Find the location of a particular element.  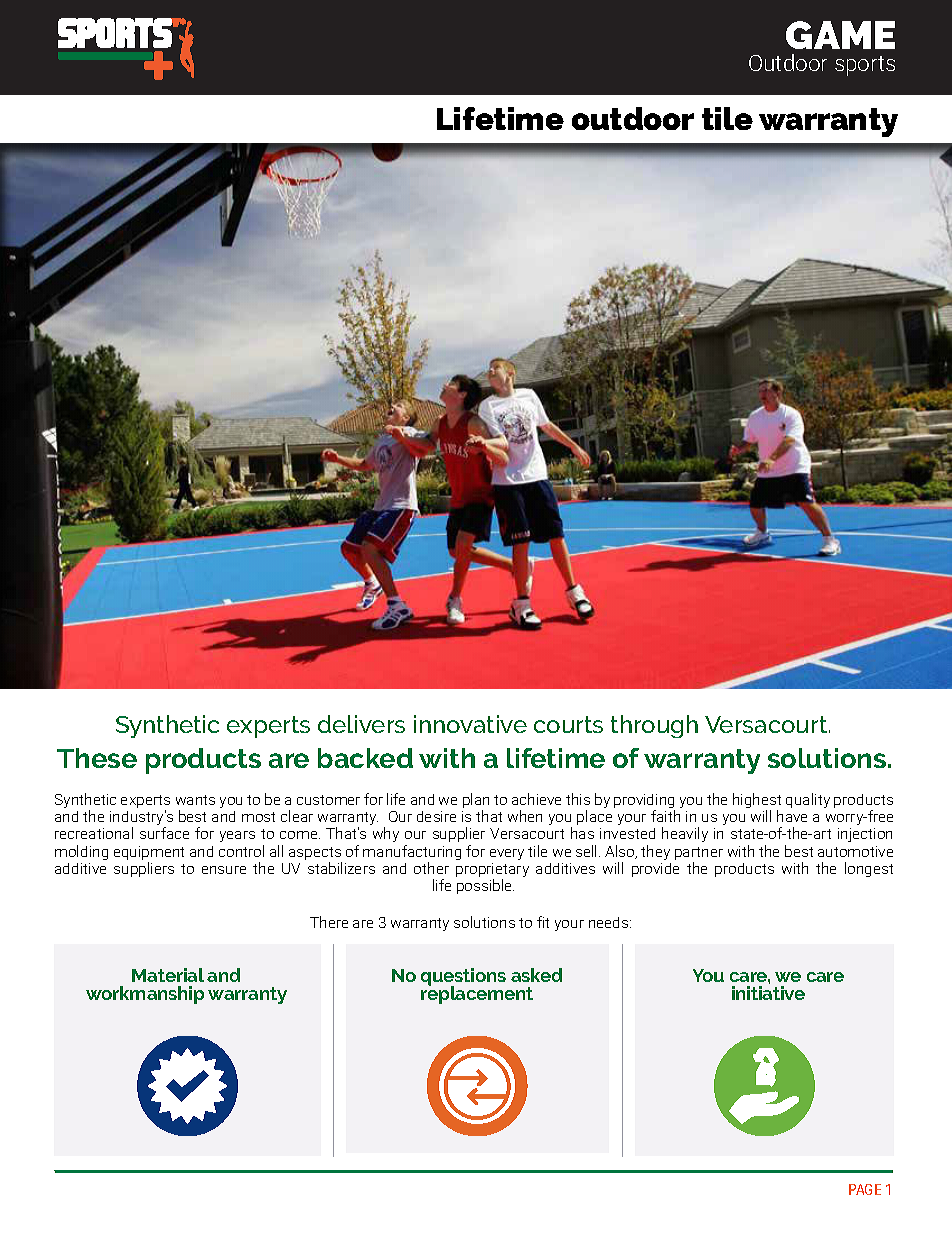

through is located at coordinates (654, 726).
